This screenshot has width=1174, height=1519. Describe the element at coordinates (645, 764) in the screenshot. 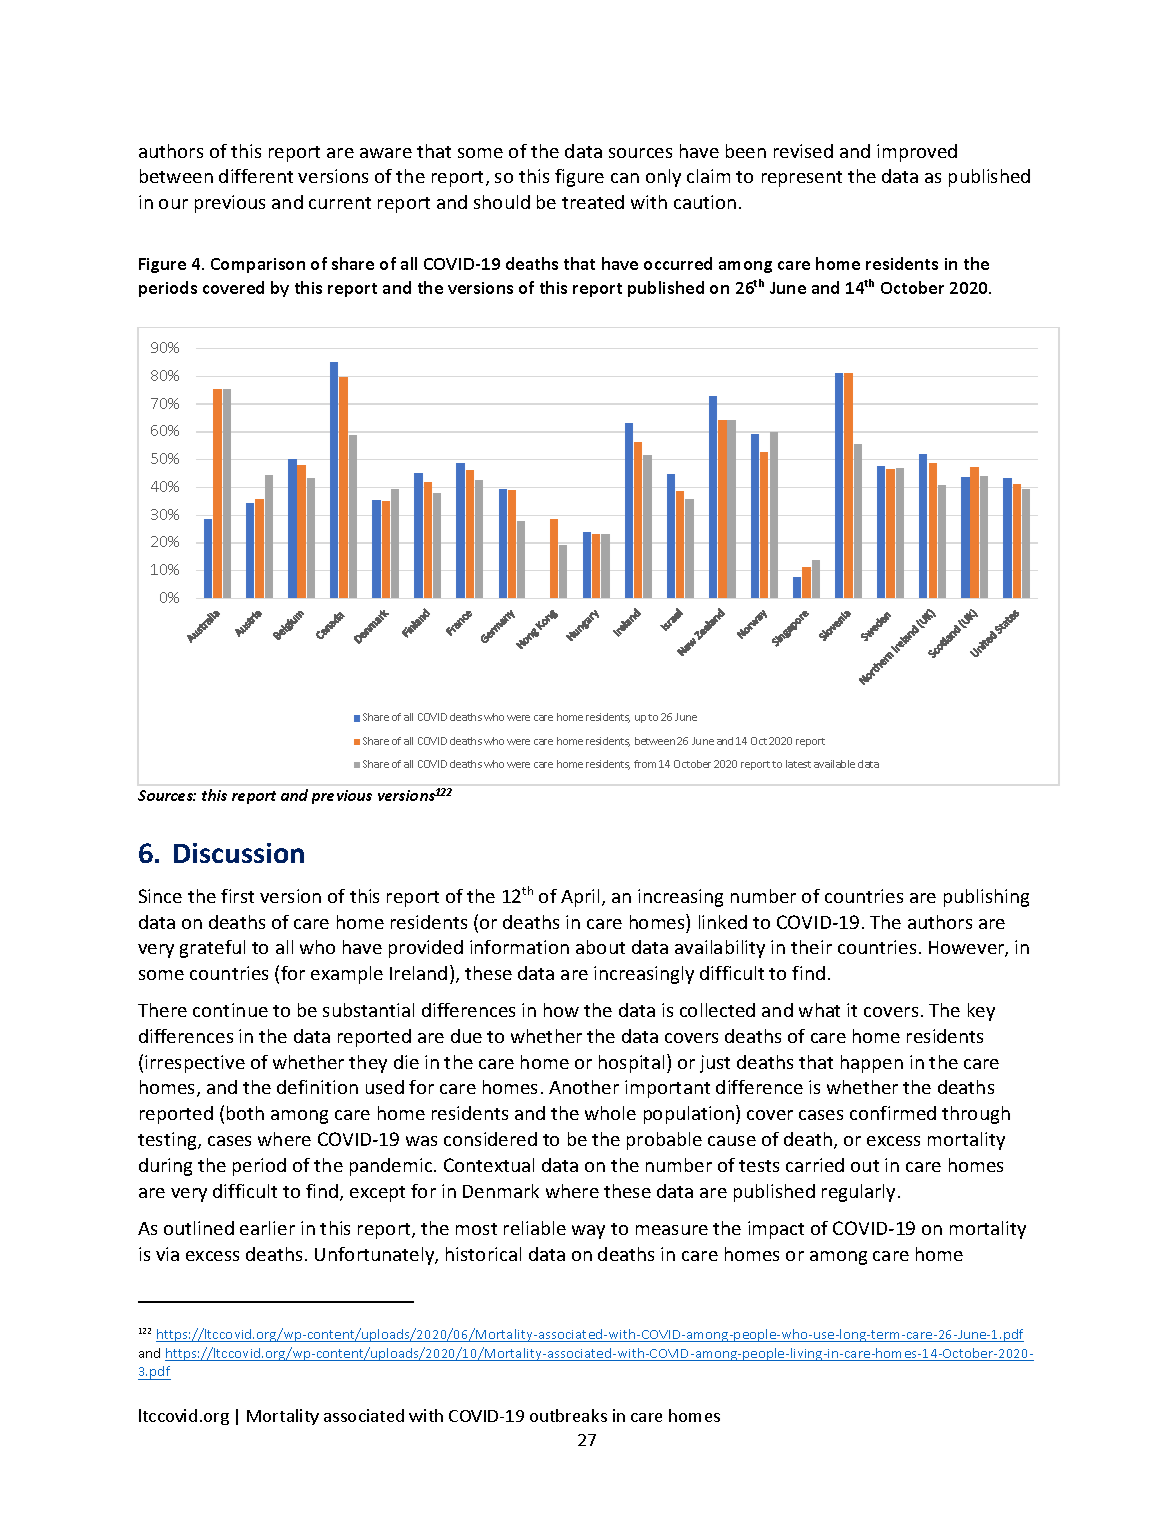

I see `from` at that location.
